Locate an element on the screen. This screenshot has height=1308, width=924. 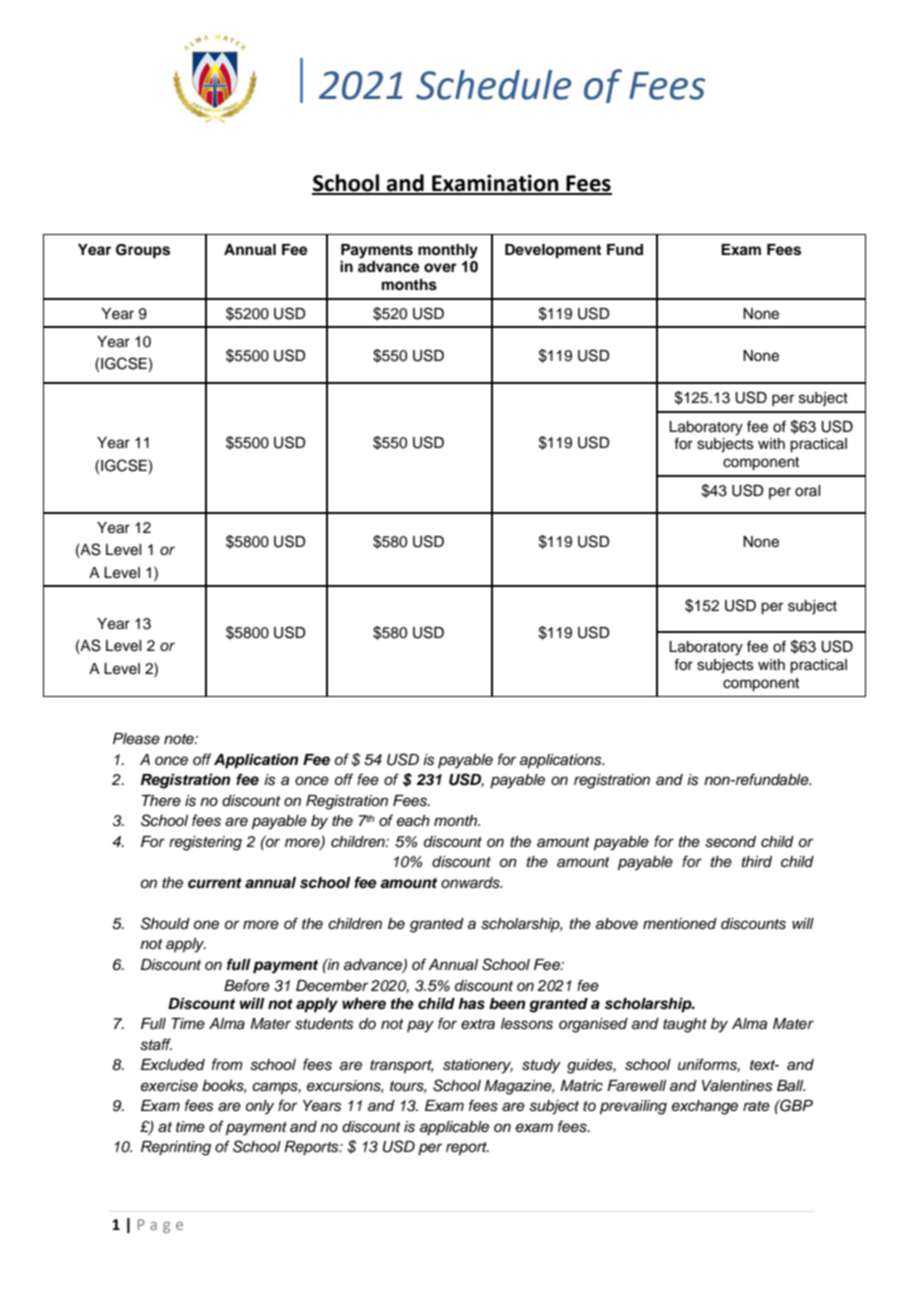
note is located at coordinates (180, 739).
